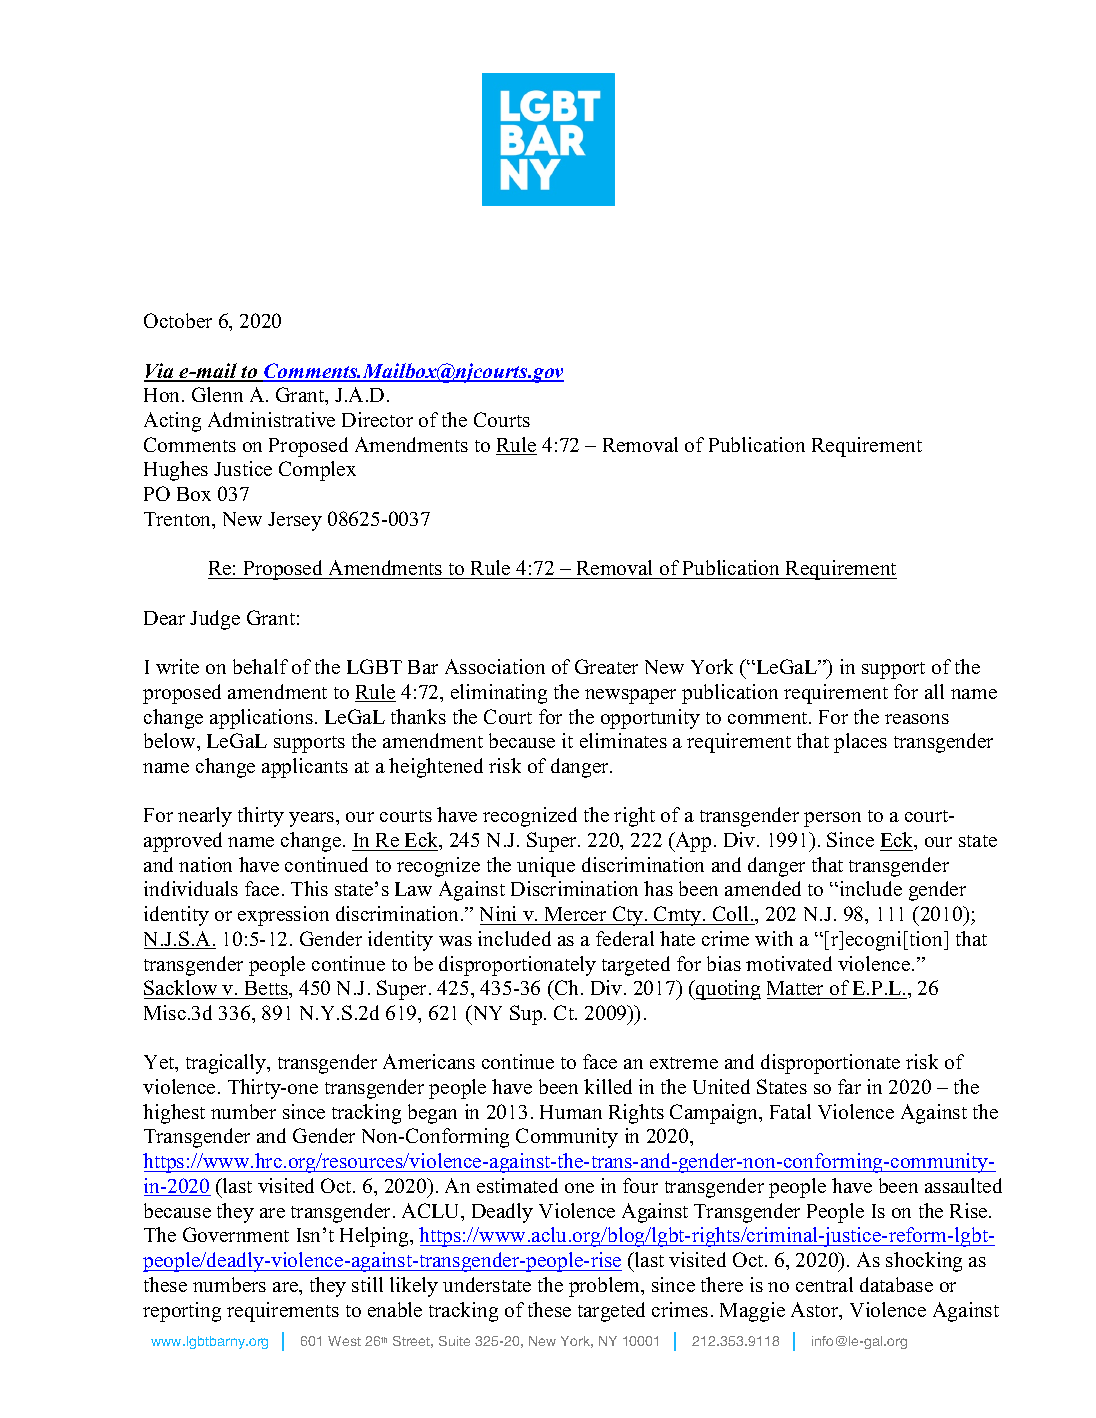 The height and width of the screenshot is (1418, 1096). I want to click on reasons, so click(917, 719).
